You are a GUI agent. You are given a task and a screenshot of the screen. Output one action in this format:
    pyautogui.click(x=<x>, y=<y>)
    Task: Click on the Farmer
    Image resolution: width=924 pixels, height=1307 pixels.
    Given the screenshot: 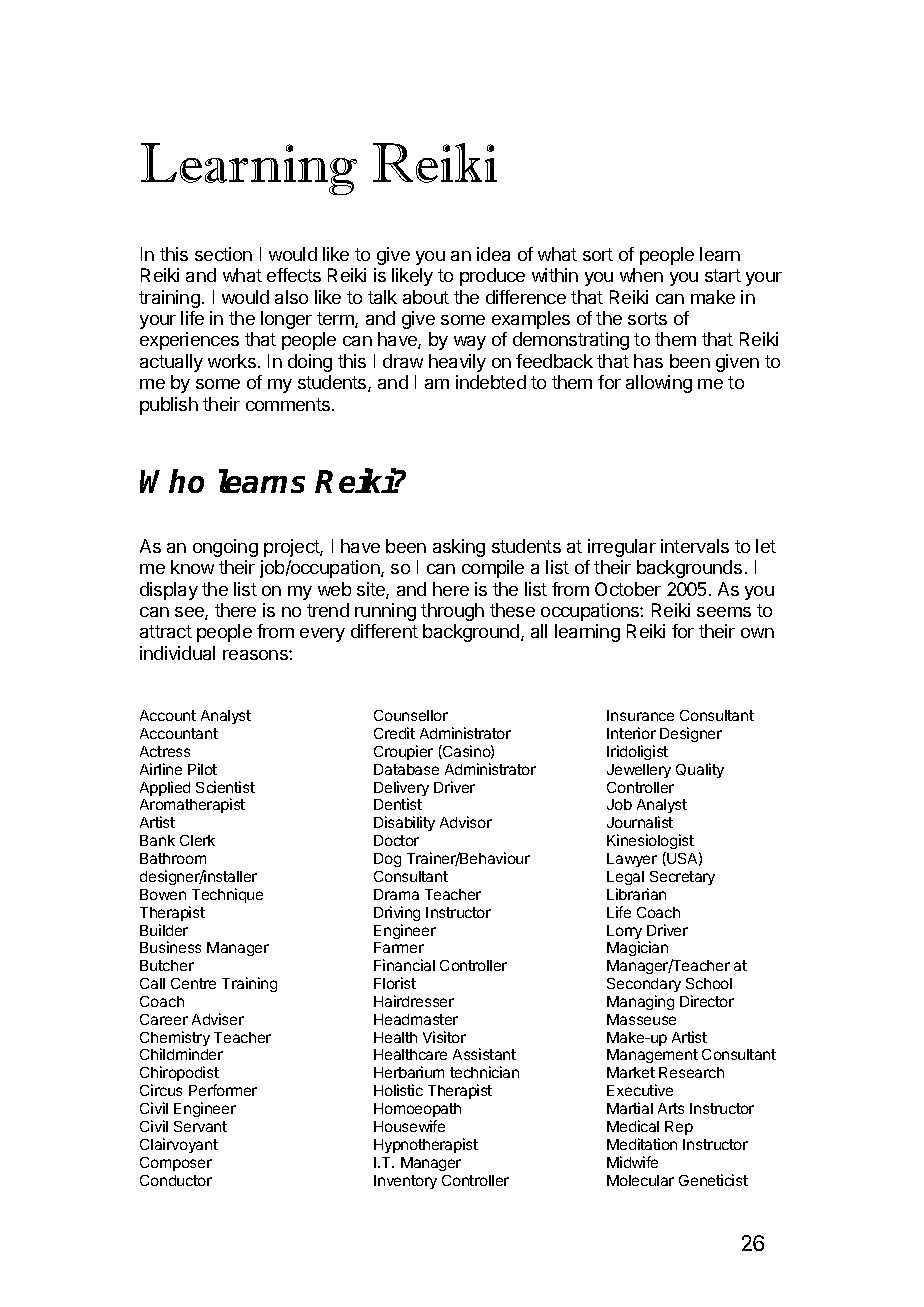 What is the action you would take?
    pyautogui.click(x=399, y=947)
